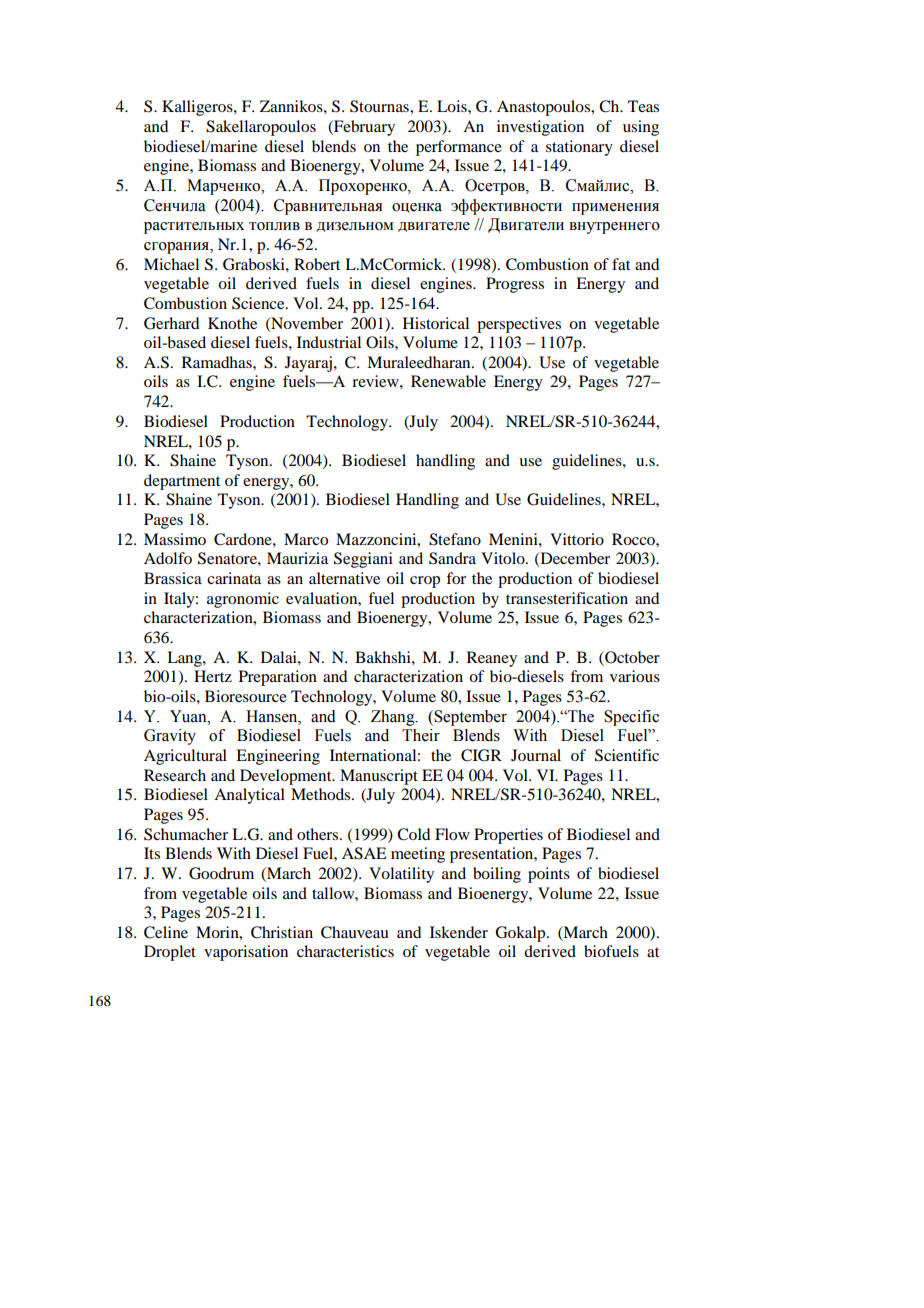 The height and width of the page is (1308, 924). What do you see at coordinates (345, 951) in the page?
I see `characteristics` at bounding box center [345, 951].
